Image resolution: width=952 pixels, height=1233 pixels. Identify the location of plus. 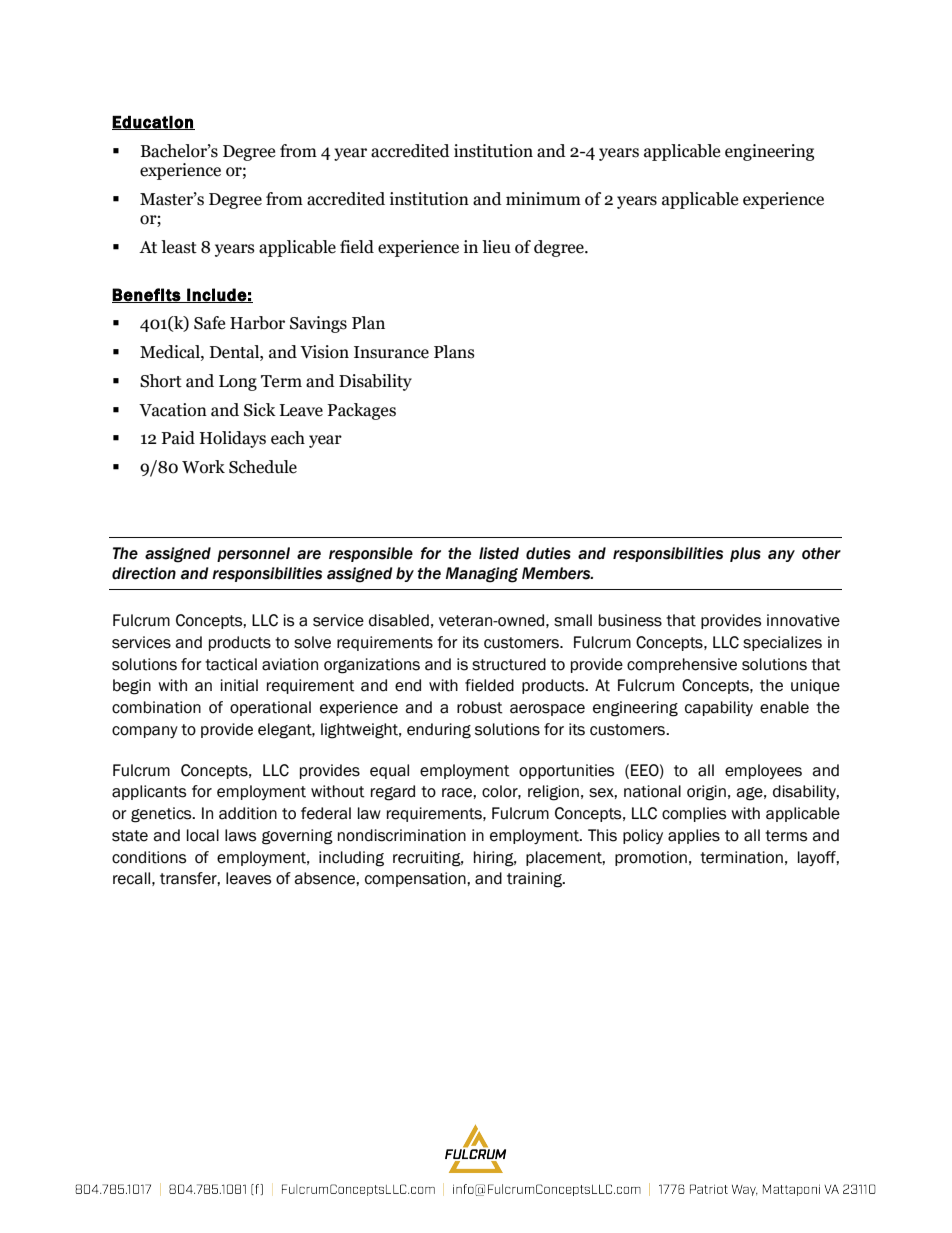
(745, 554).
